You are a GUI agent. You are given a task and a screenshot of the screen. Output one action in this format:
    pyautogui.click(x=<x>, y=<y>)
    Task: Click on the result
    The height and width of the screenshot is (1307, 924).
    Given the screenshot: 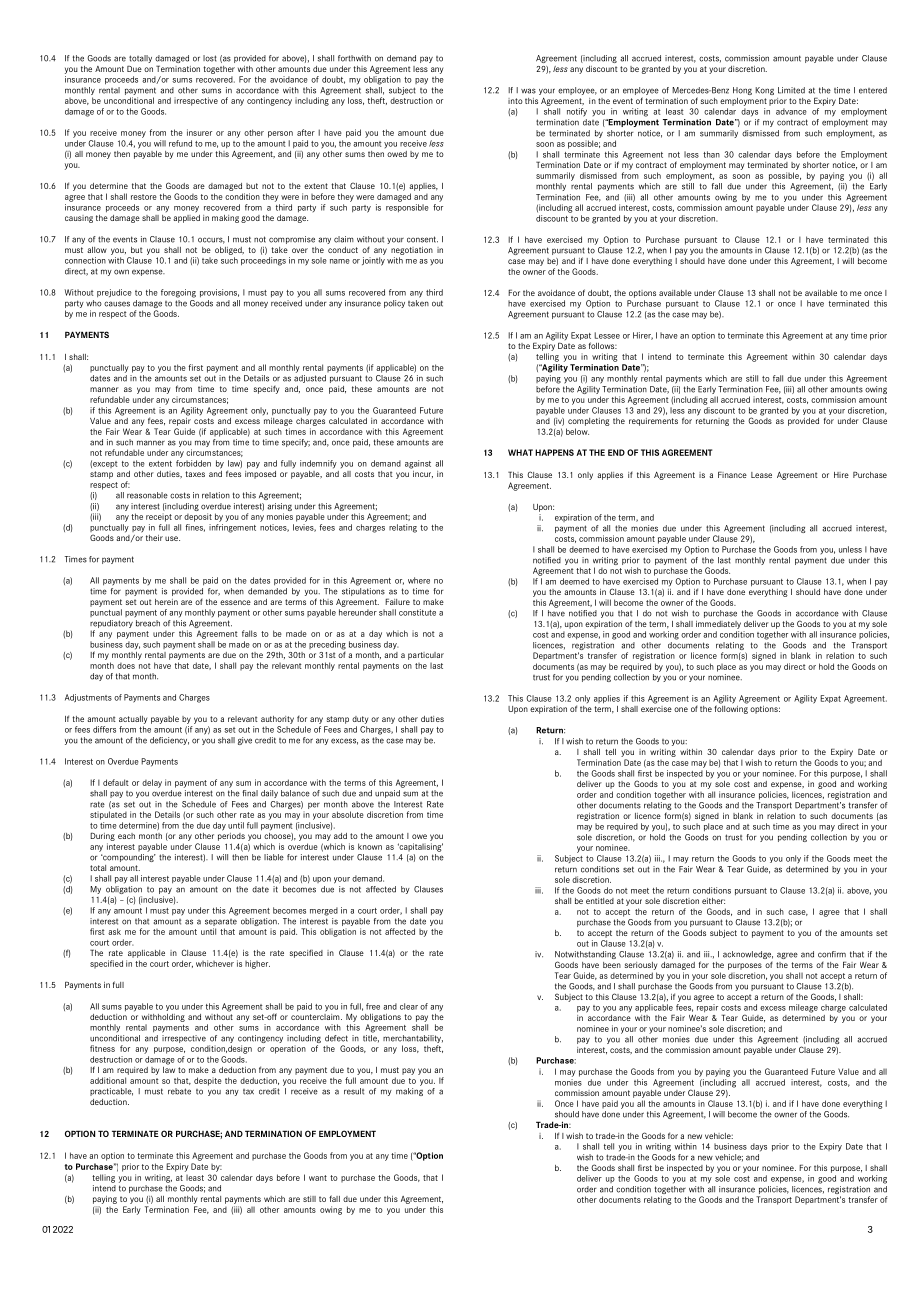 What is the action you would take?
    pyautogui.click(x=354, y=1091)
